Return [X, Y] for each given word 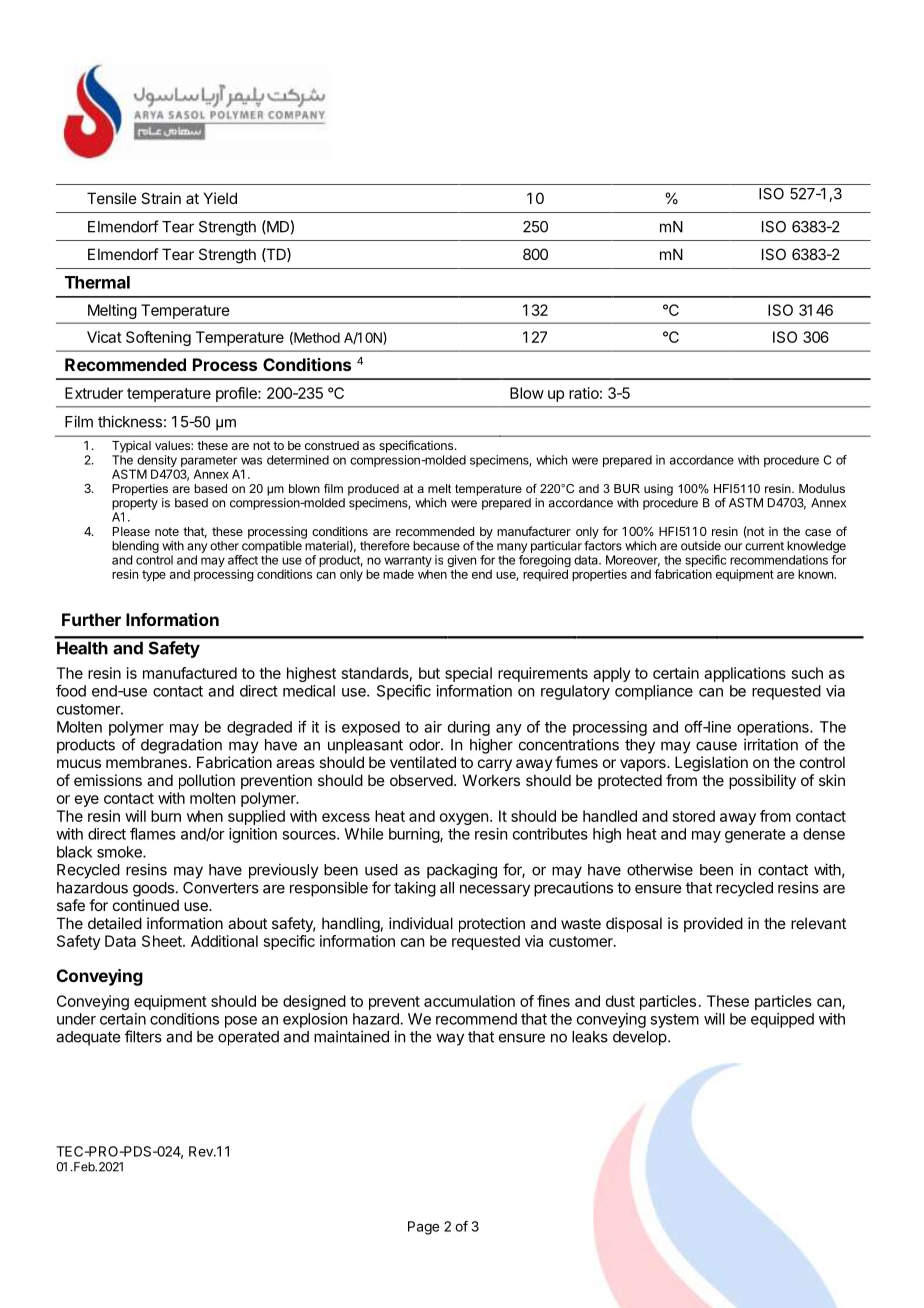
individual [421, 923]
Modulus [822, 488]
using [658, 490]
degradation [181, 746]
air [433, 727]
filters [143, 1036]
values [173, 445]
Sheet [163, 941]
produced [373, 490]
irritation [771, 744]
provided [713, 924]
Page [423, 1228]
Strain [161, 198]
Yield [220, 198]
